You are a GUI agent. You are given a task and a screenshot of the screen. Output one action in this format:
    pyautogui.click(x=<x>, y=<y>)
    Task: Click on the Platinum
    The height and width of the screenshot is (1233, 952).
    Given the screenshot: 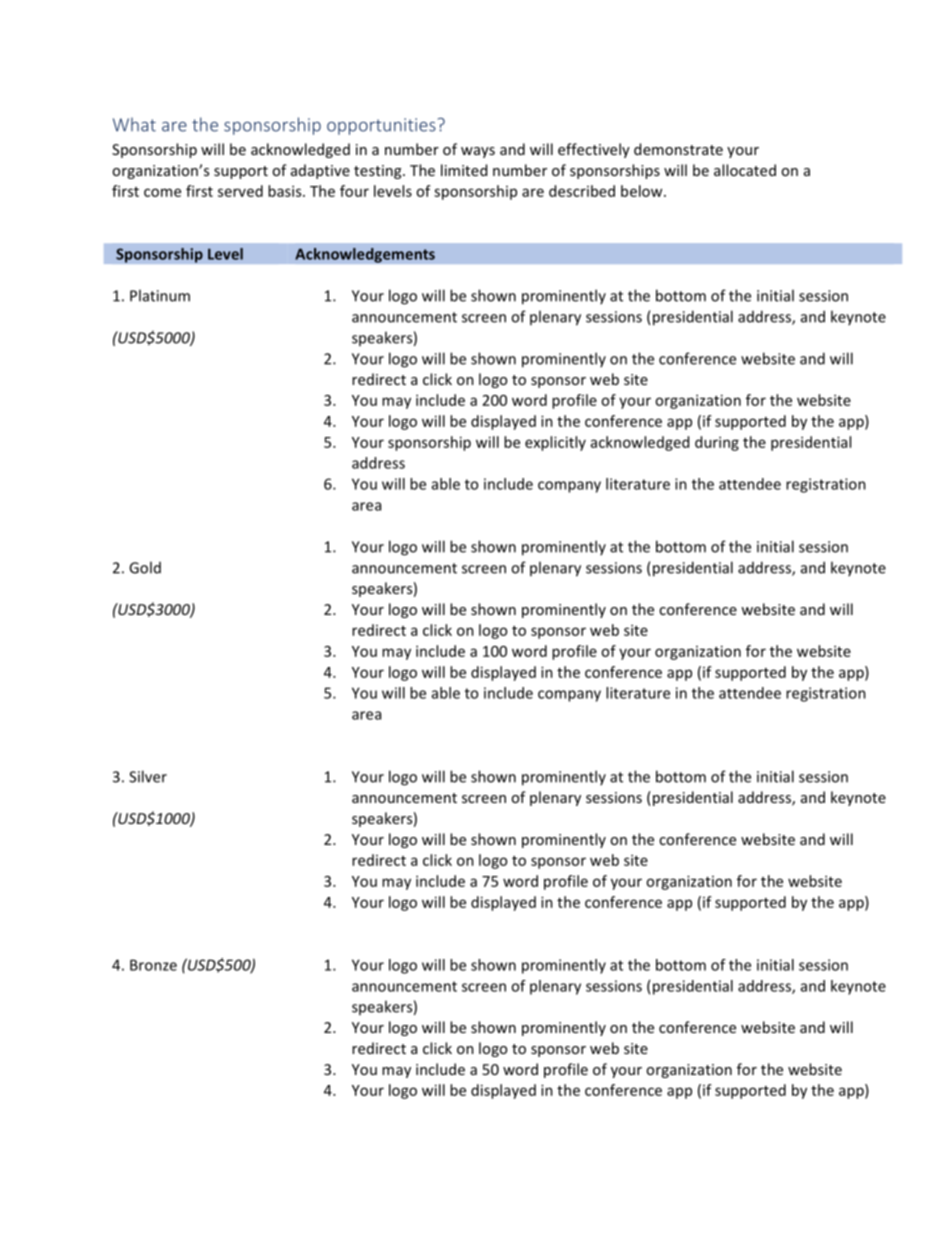 What is the action you would take?
    pyautogui.click(x=160, y=295)
